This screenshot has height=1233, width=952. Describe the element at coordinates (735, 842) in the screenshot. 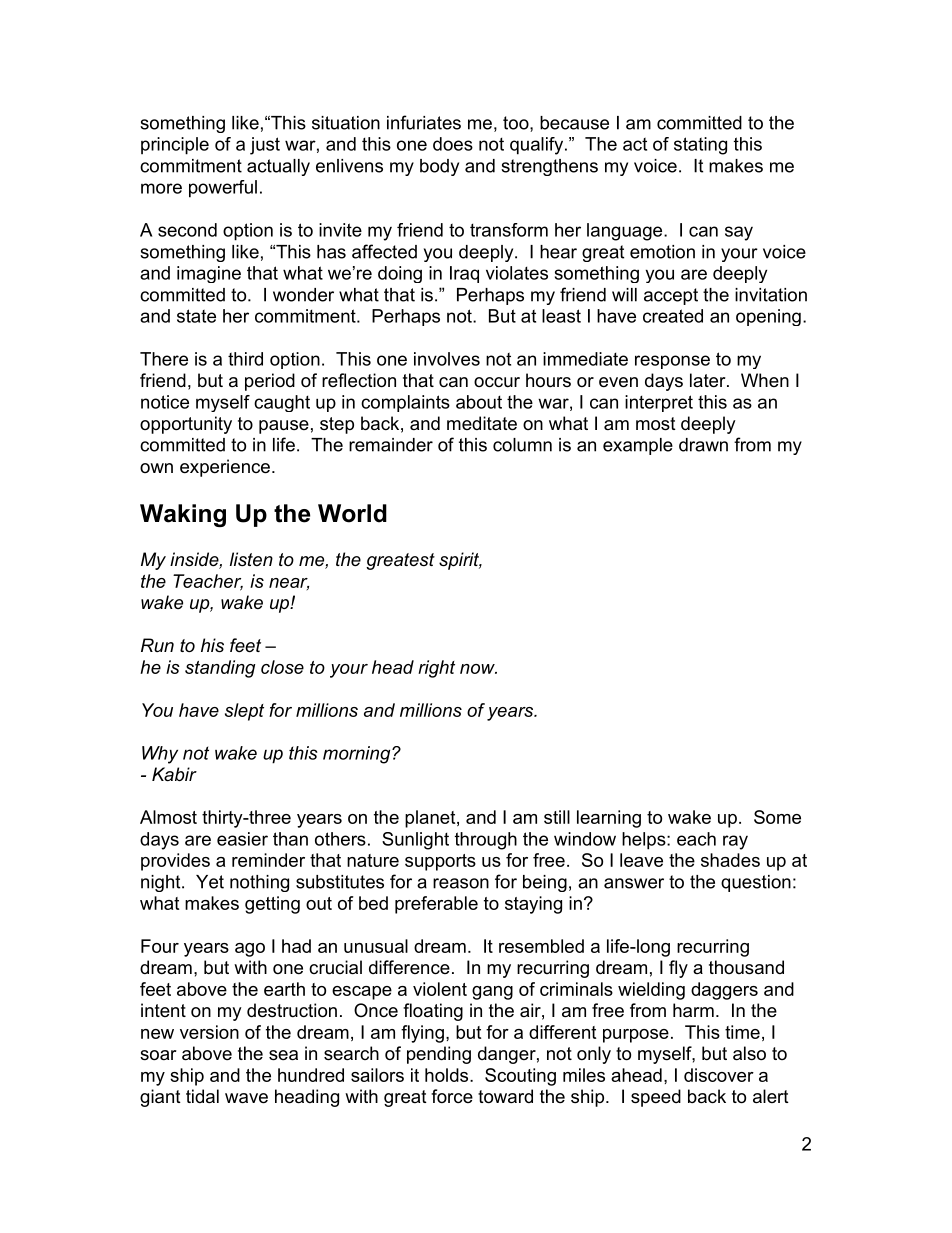

I see `ray` at that location.
